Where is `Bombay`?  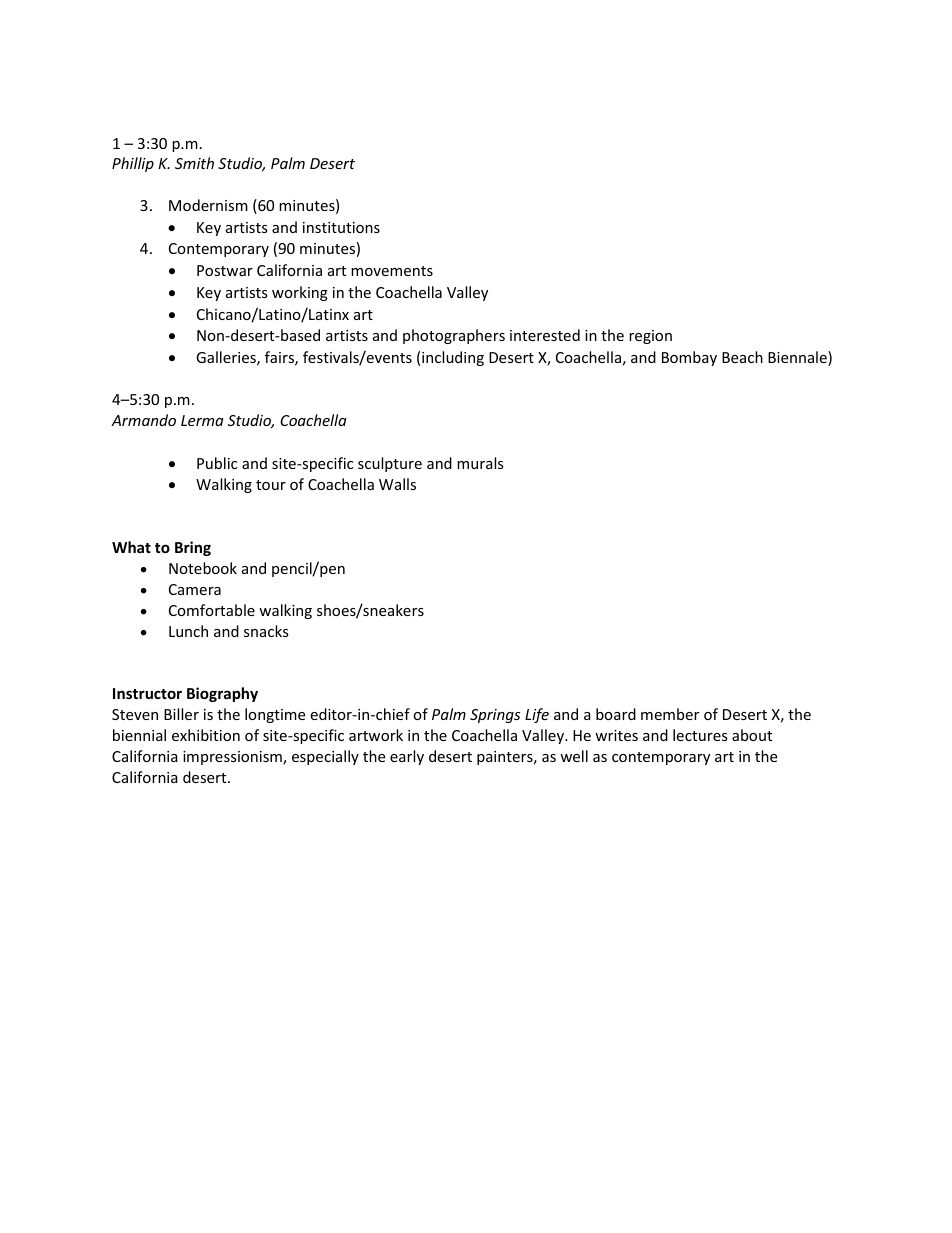
Bombay is located at coordinates (689, 358).
